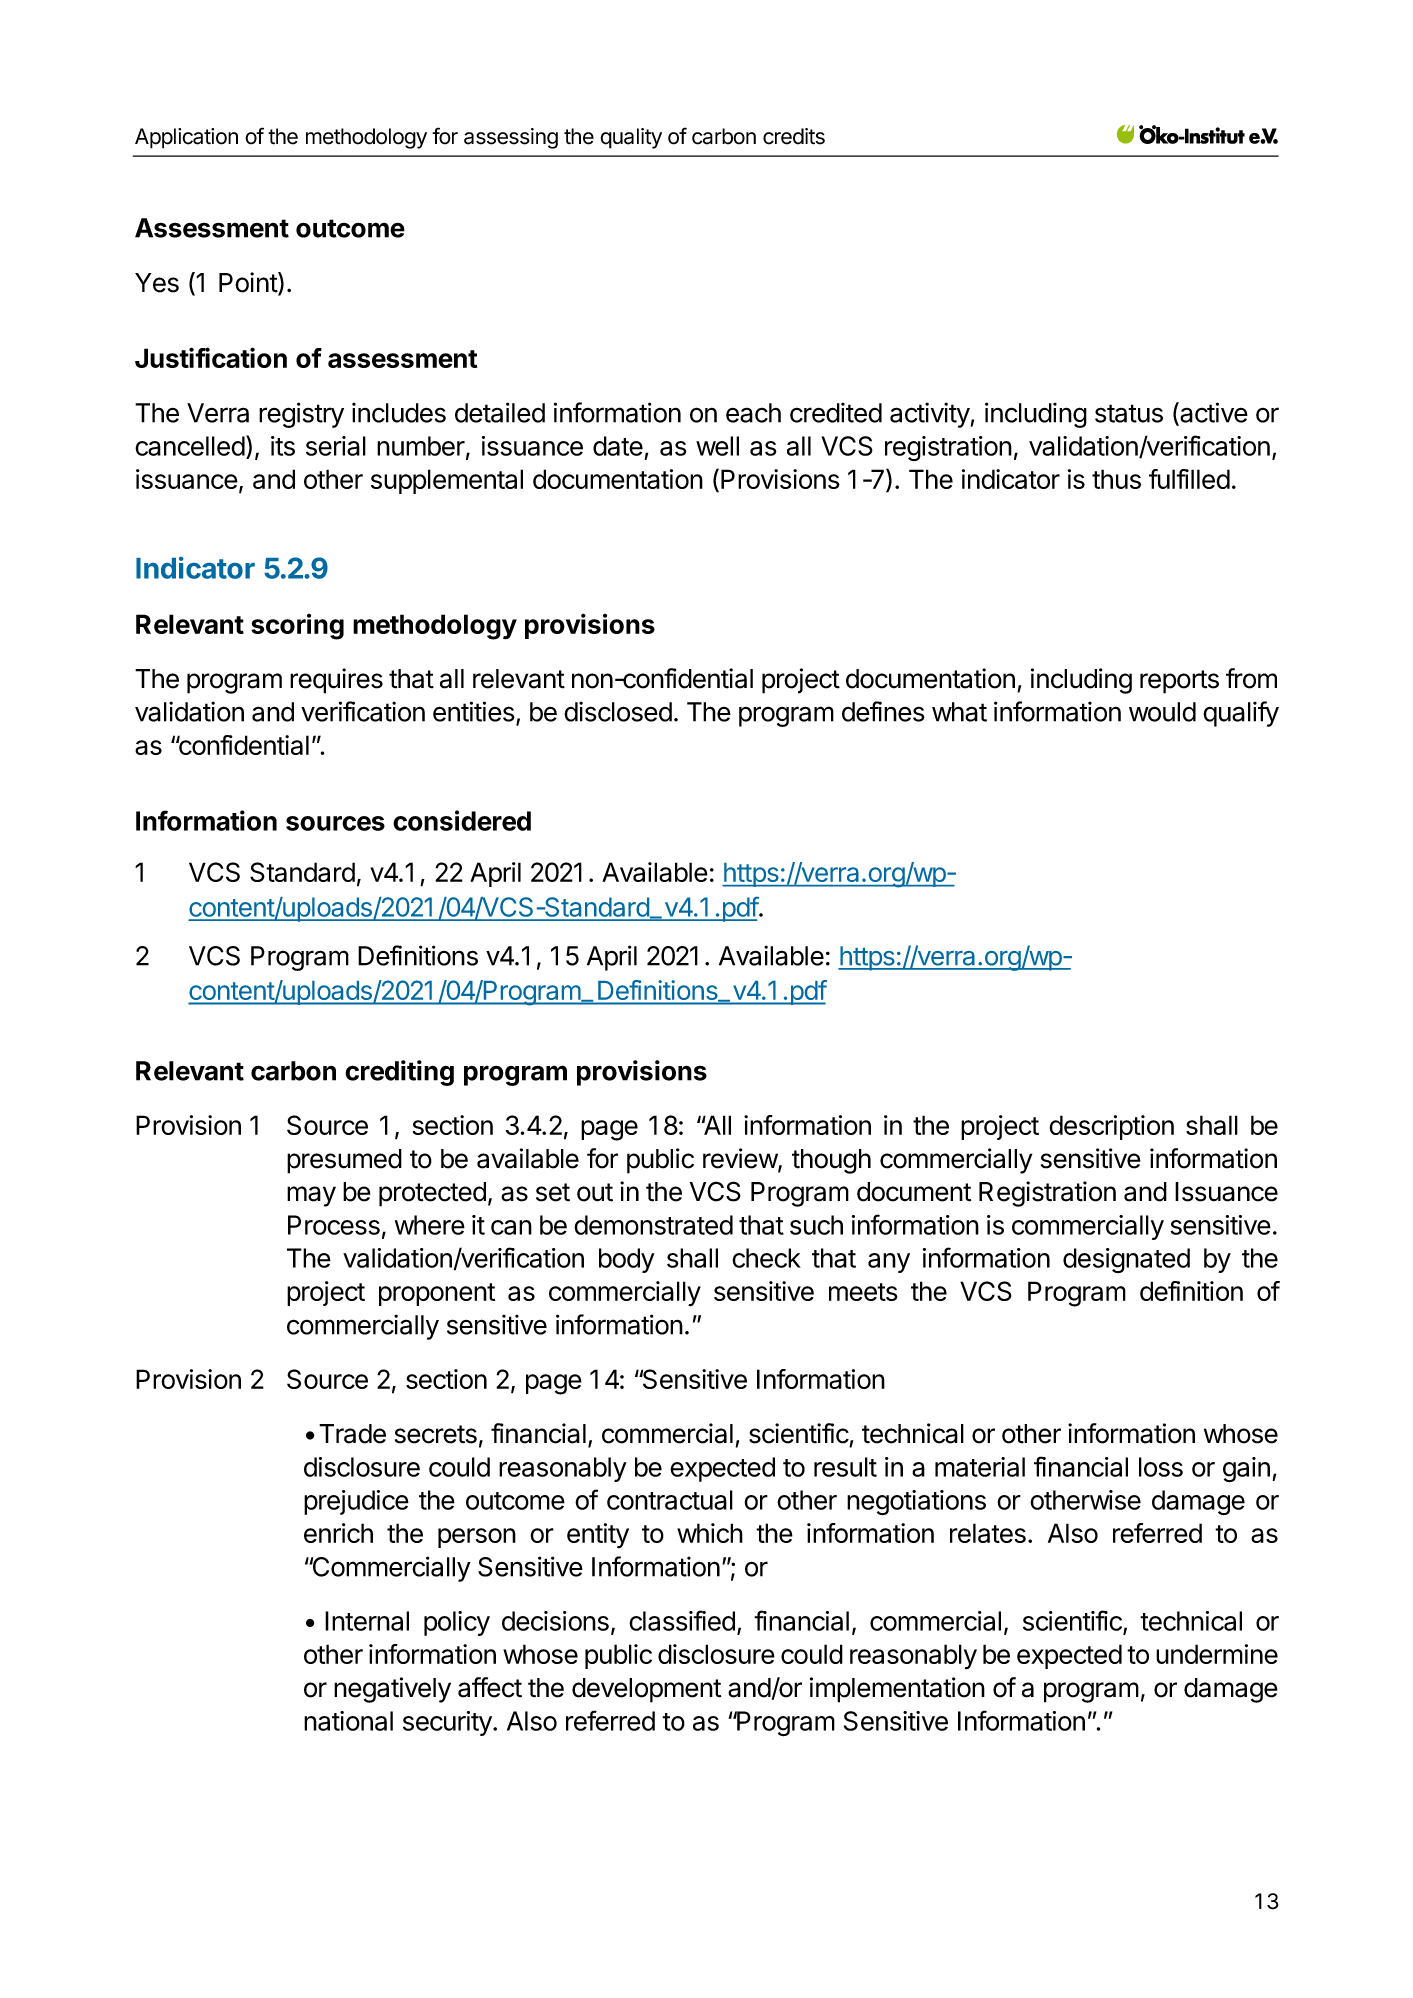 The width and height of the screenshot is (1413, 1998). What do you see at coordinates (618, 711) in the screenshot?
I see `disclosed` at bounding box center [618, 711].
